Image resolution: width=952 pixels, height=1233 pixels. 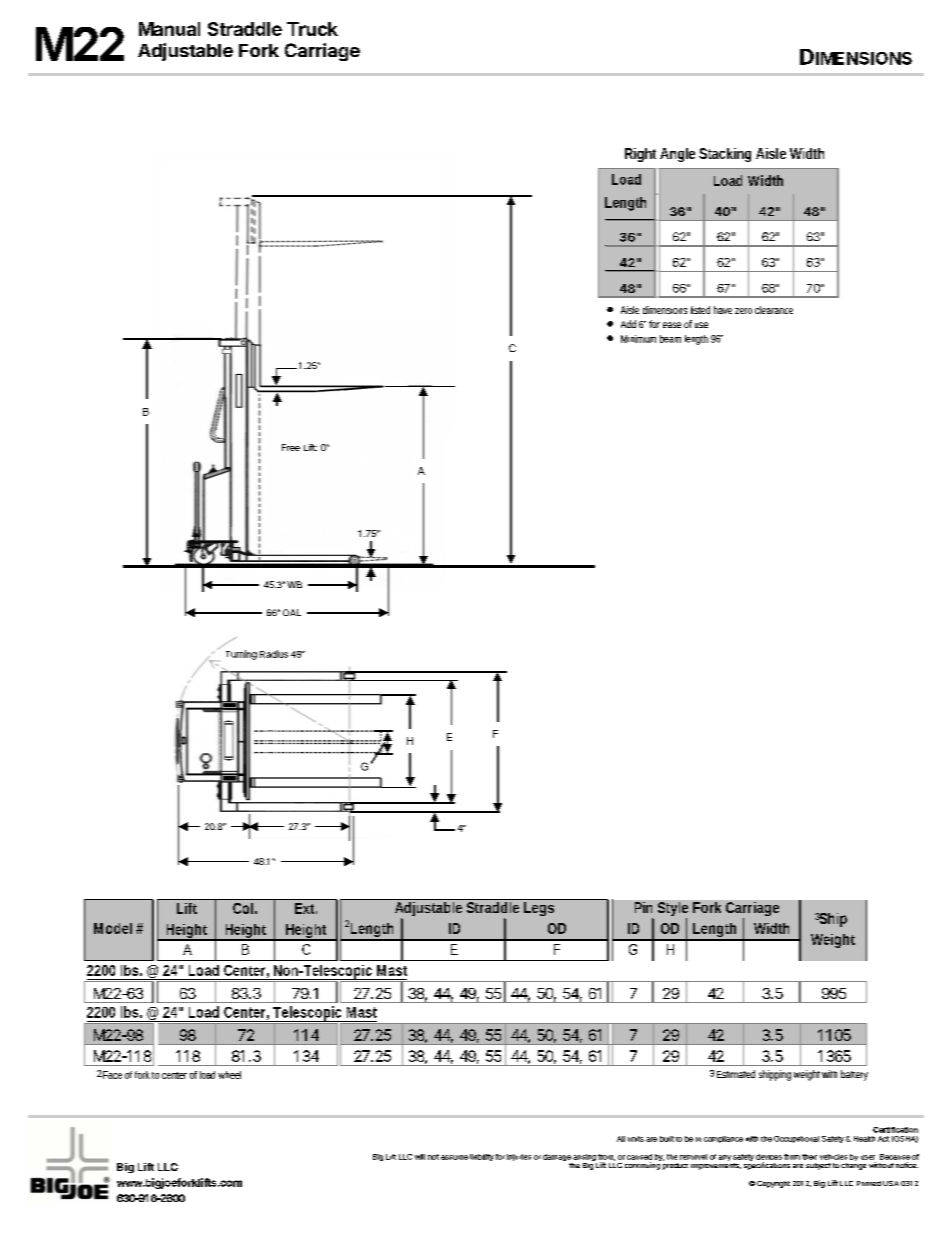 What do you see at coordinates (241, 655) in the image?
I see `Turning` at bounding box center [241, 655].
